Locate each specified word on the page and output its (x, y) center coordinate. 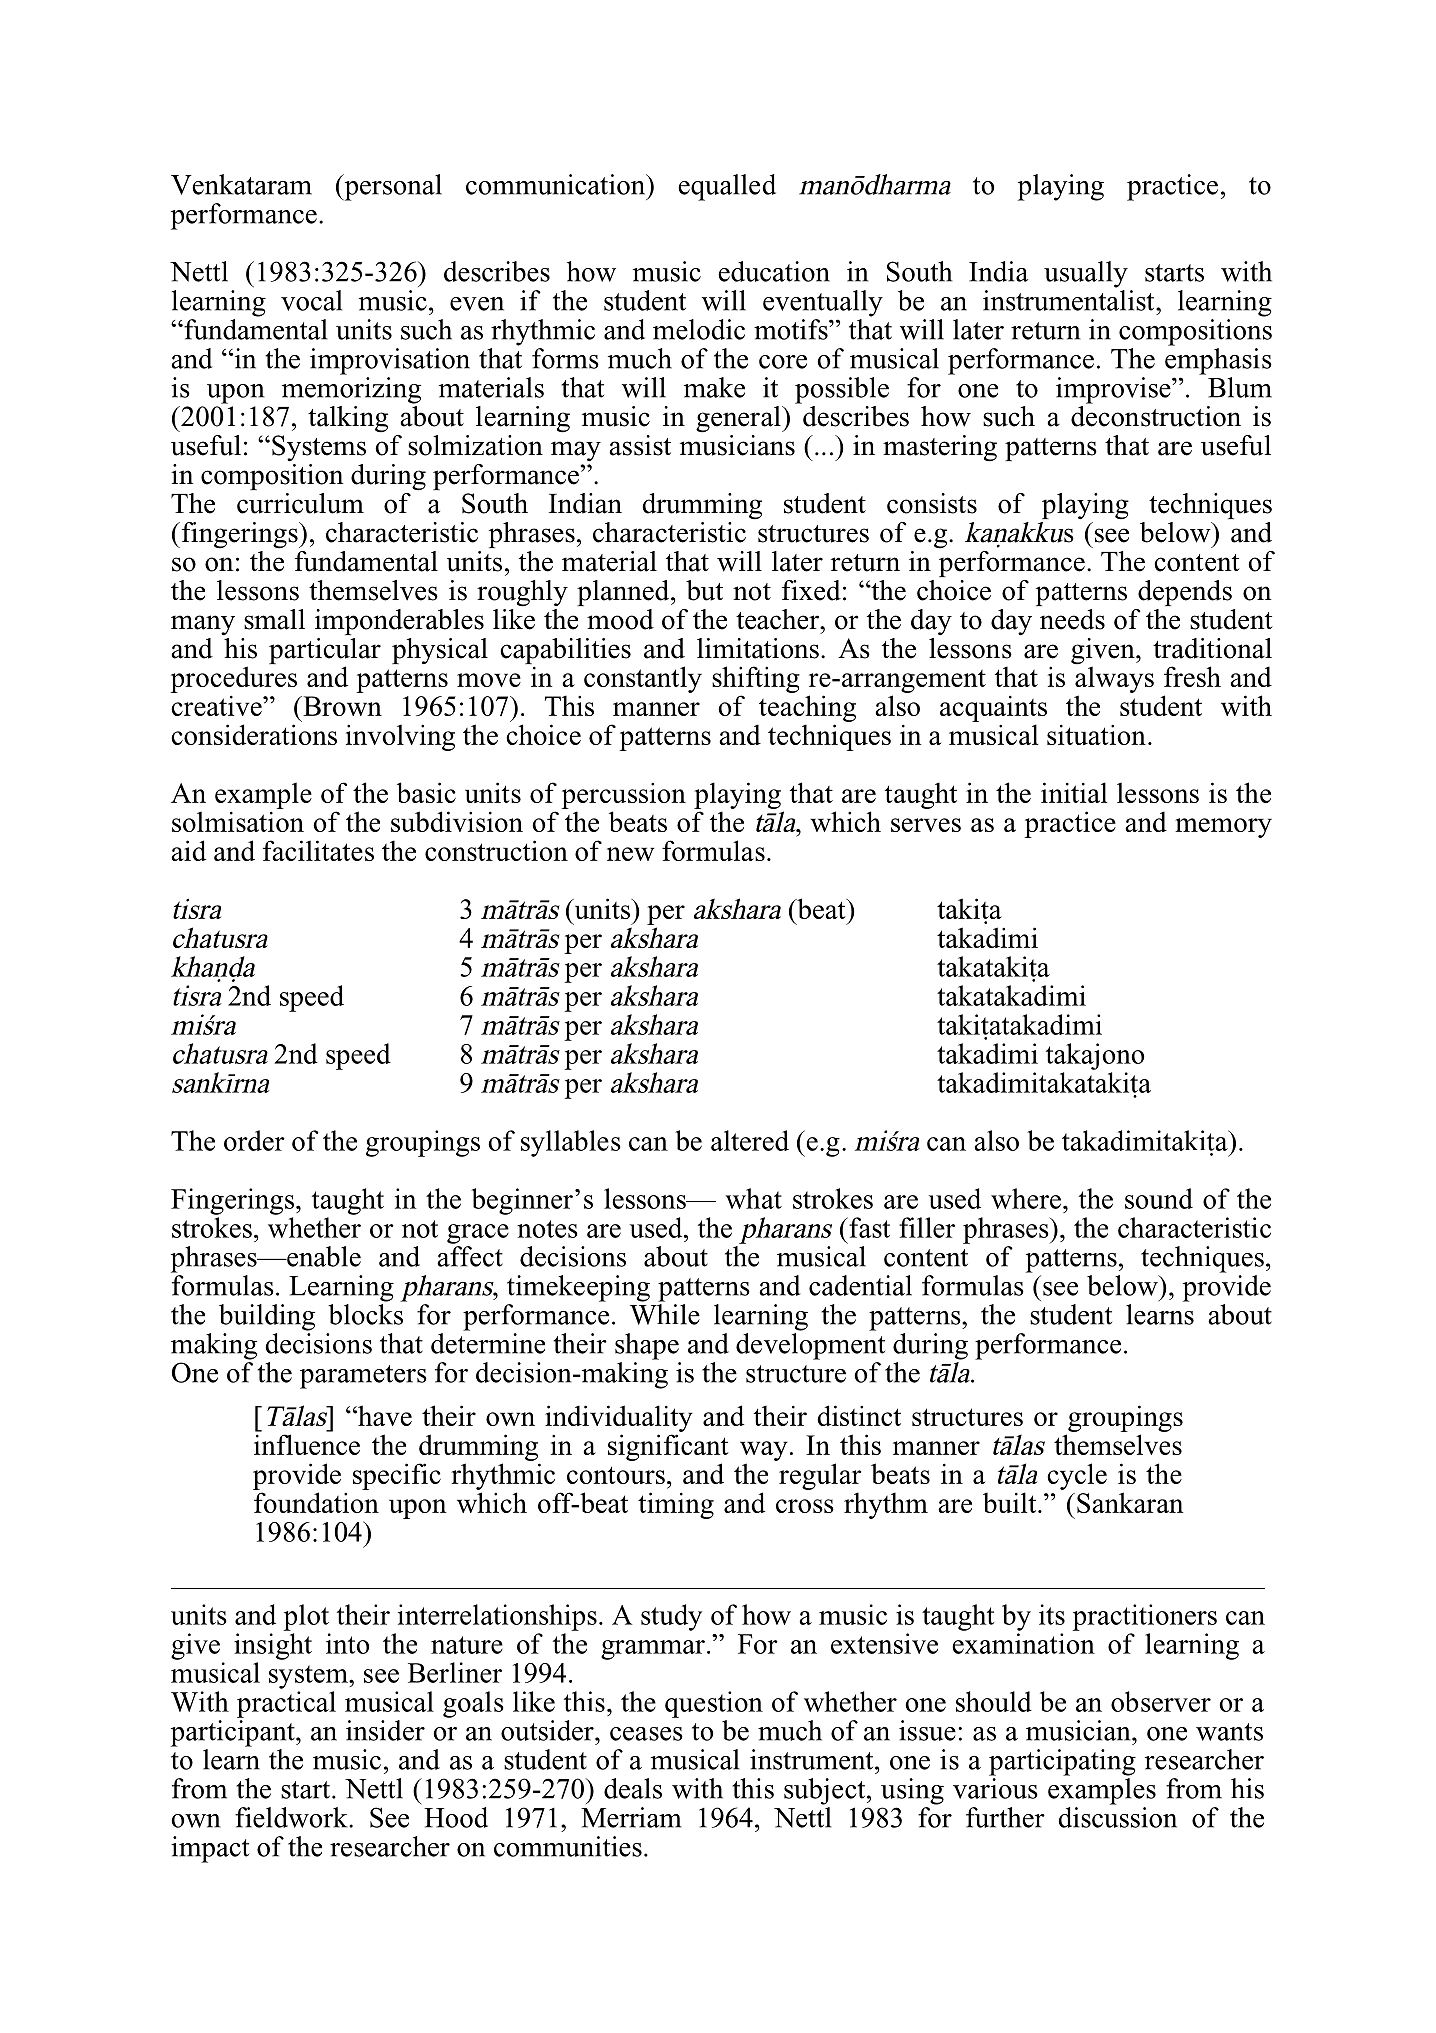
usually (1086, 274)
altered (750, 1140)
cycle (1077, 1476)
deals (633, 1788)
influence (307, 1444)
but (704, 590)
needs (1072, 619)
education (774, 271)
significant (668, 1447)
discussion (1117, 1817)
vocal (311, 300)
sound (1159, 1198)
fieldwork (292, 1817)
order (254, 1140)
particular (325, 652)
